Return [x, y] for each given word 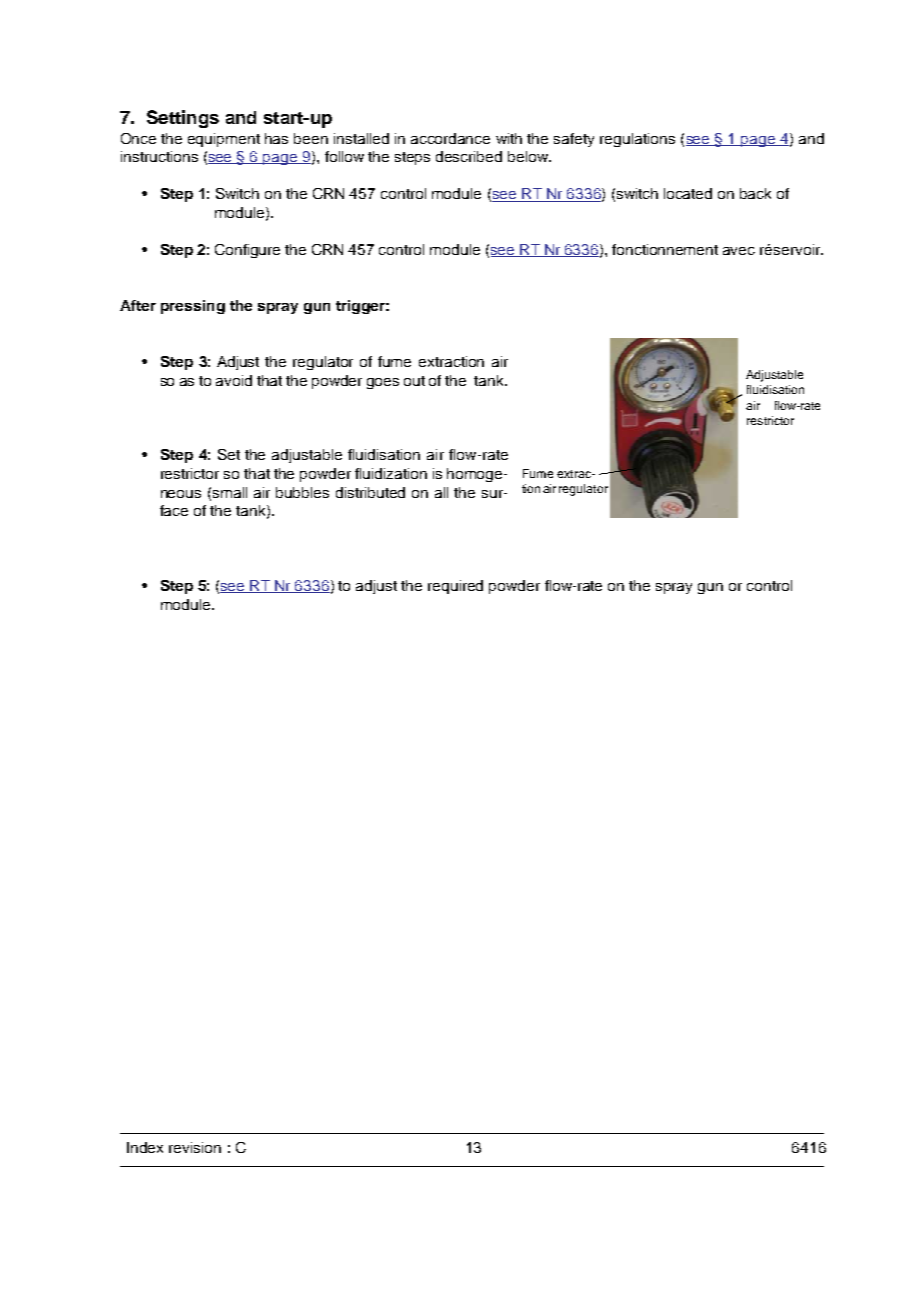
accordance [450, 138]
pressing [193, 307]
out [414, 381]
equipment [224, 140]
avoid [234, 380]
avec [739, 251]
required [455, 587]
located [688, 193]
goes [383, 383]
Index [145, 1147]
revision [195, 1147]
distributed [370, 492]
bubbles [302, 492]
